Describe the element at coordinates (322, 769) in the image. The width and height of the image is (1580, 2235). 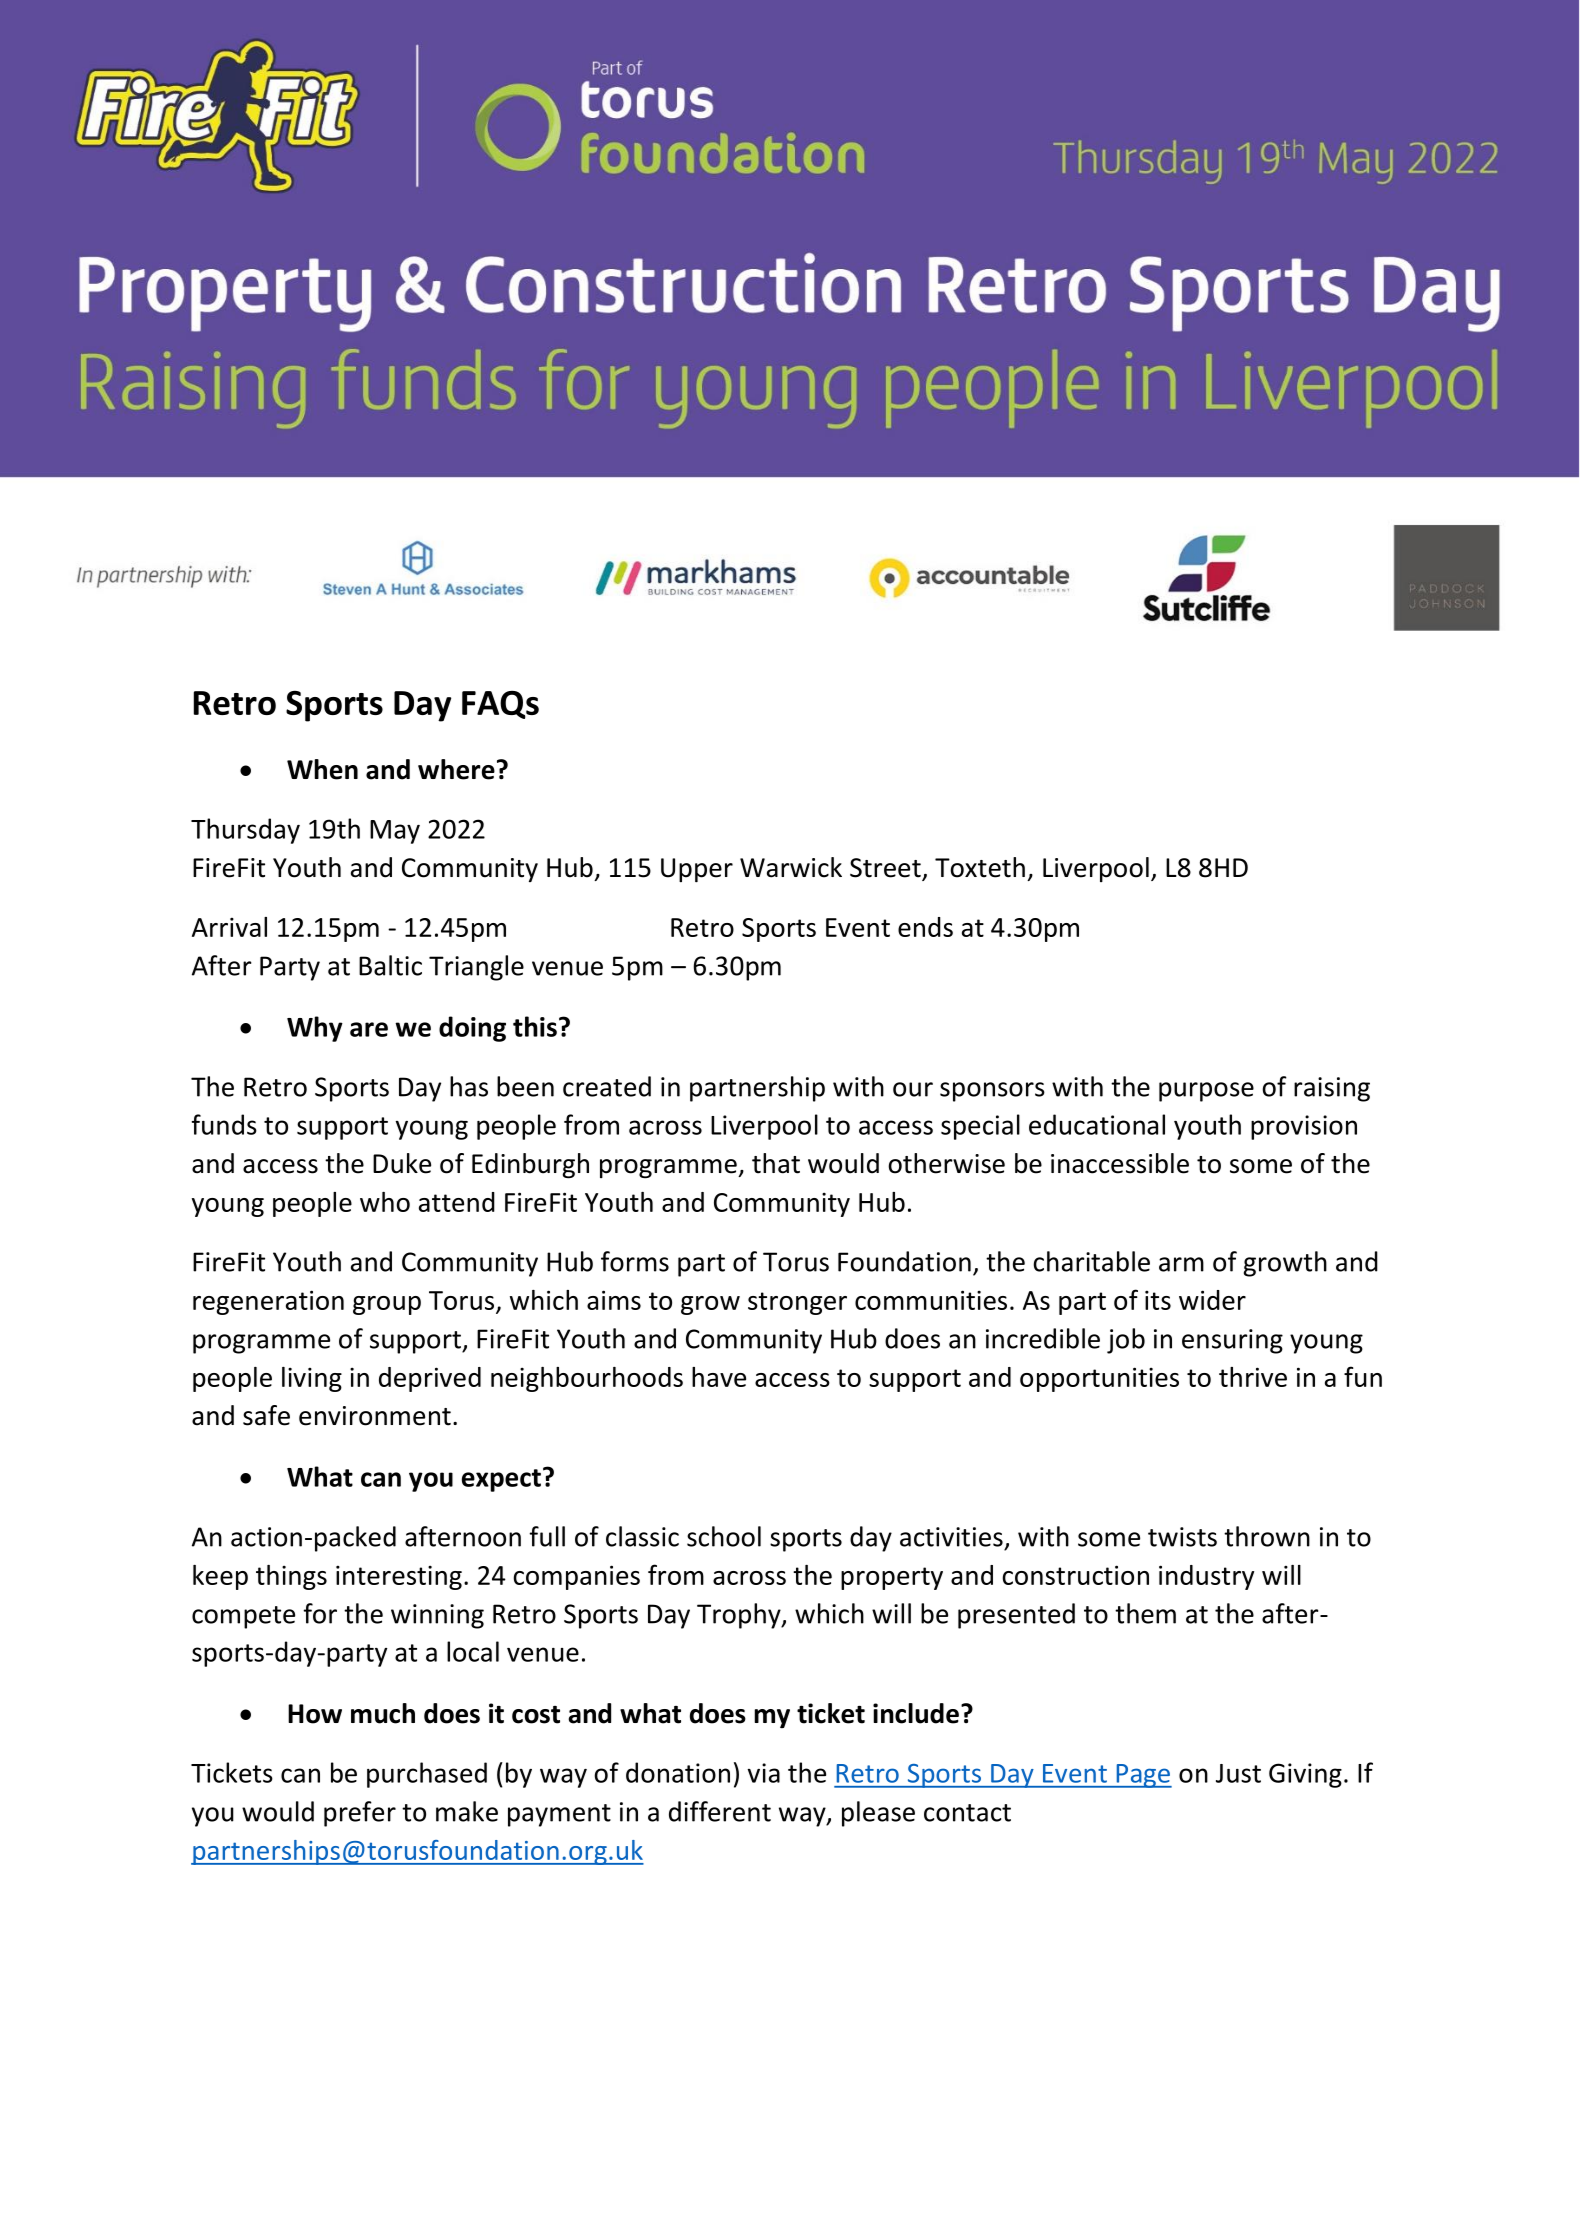
I see `When` at that location.
